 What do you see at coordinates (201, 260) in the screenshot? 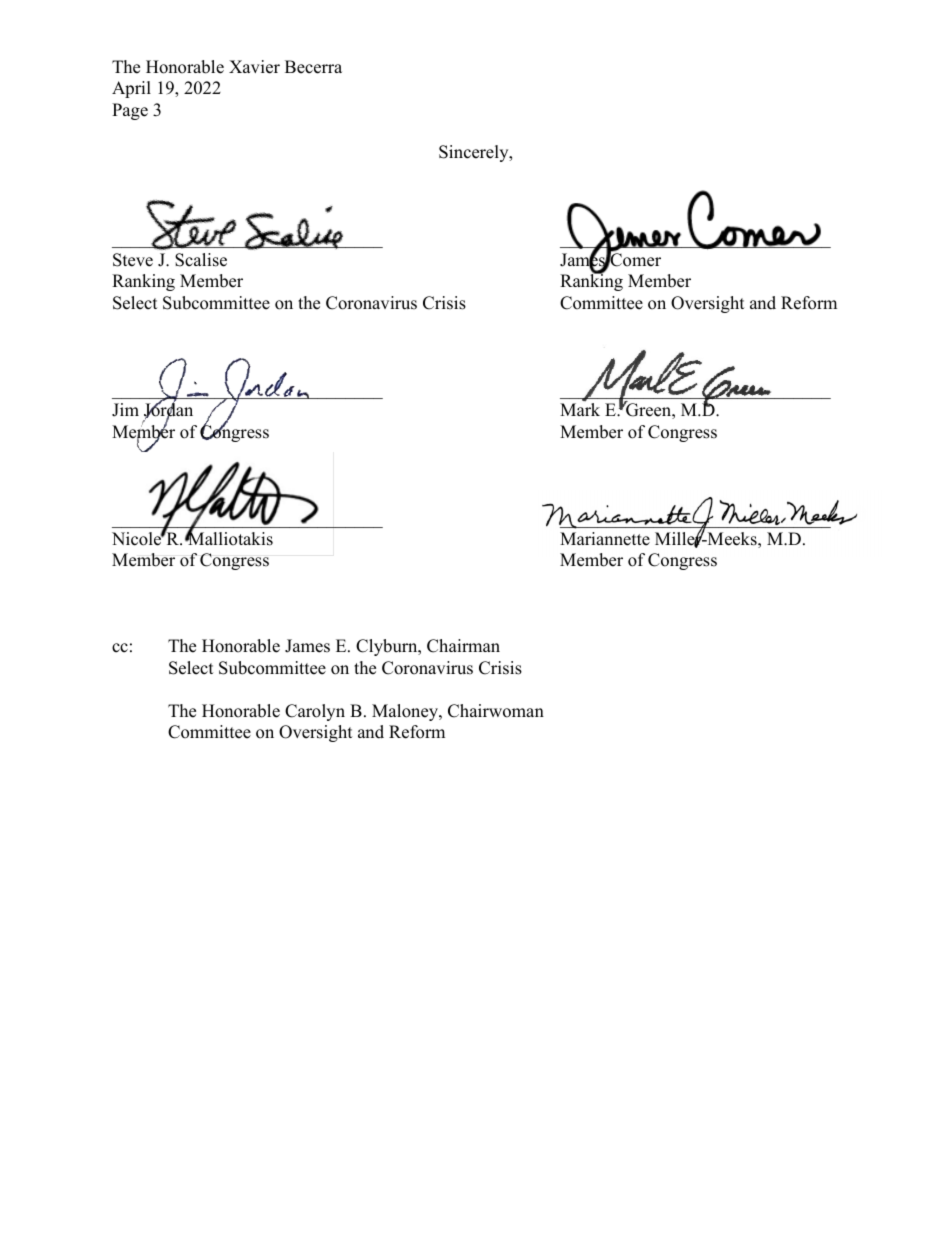
I see `Scalise` at bounding box center [201, 260].
